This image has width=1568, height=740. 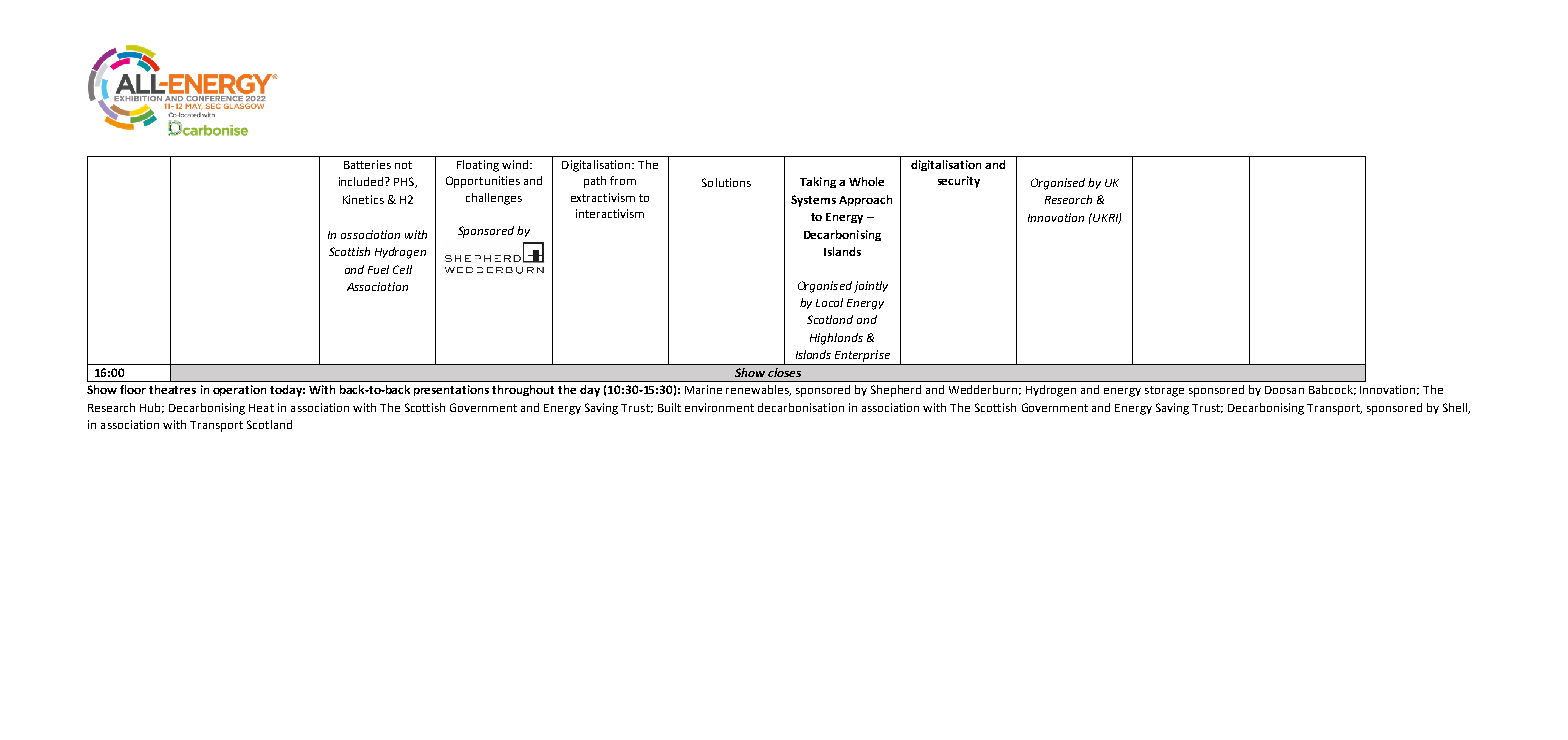 What do you see at coordinates (801, 407) in the image?
I see `decarbonisation` at bounding box center [801, 407].
